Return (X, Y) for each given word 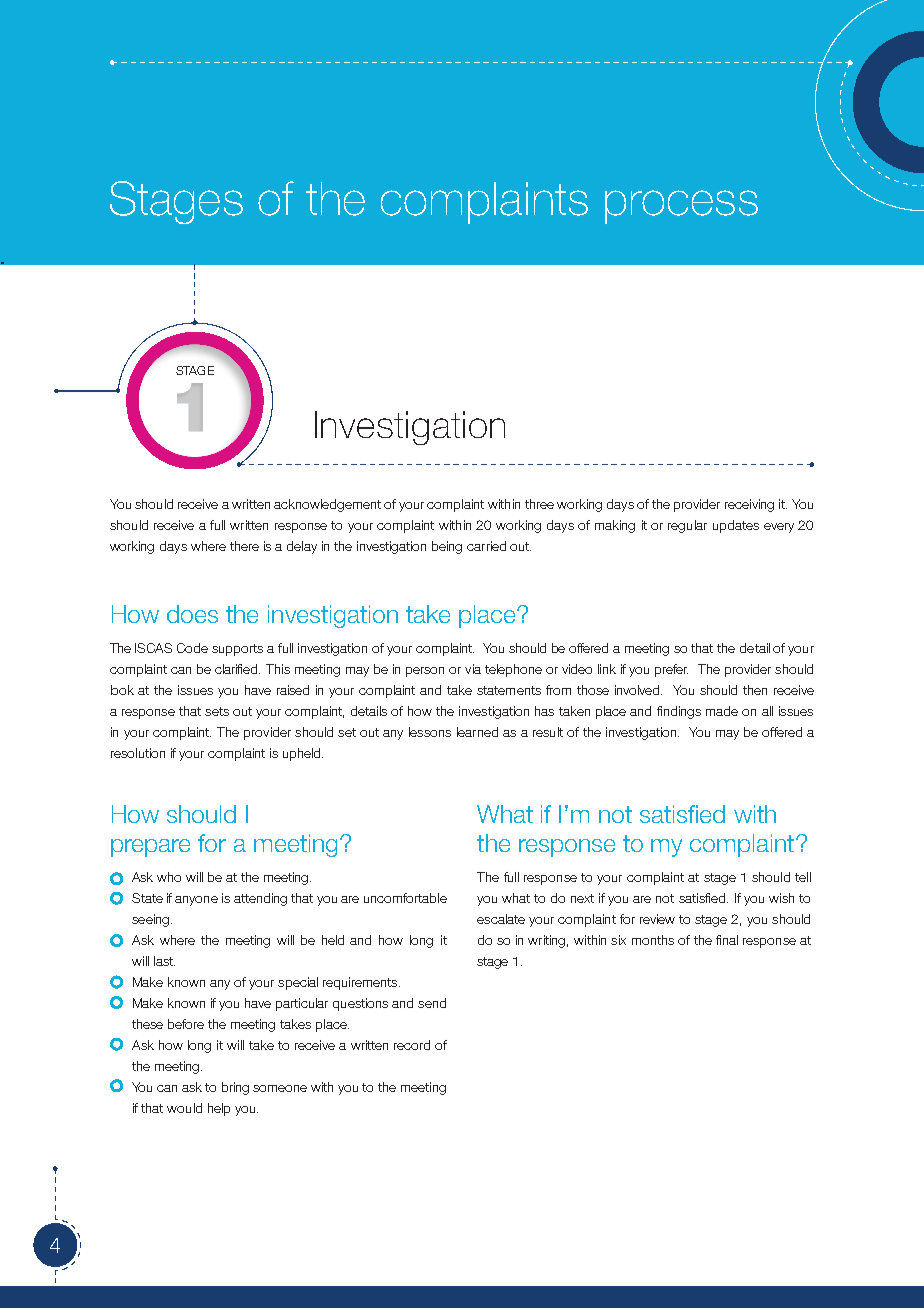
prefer (671, 670)
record (412, 1045)
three (539, 504)
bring (235, 1088)
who (169, 877)
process (681, 207)
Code (192, 648)
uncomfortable (405, 898)
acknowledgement (327, 505)
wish (781, 898)
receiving (749, 505)
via (473, 669)
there (244, 546)
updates (736, 526)
